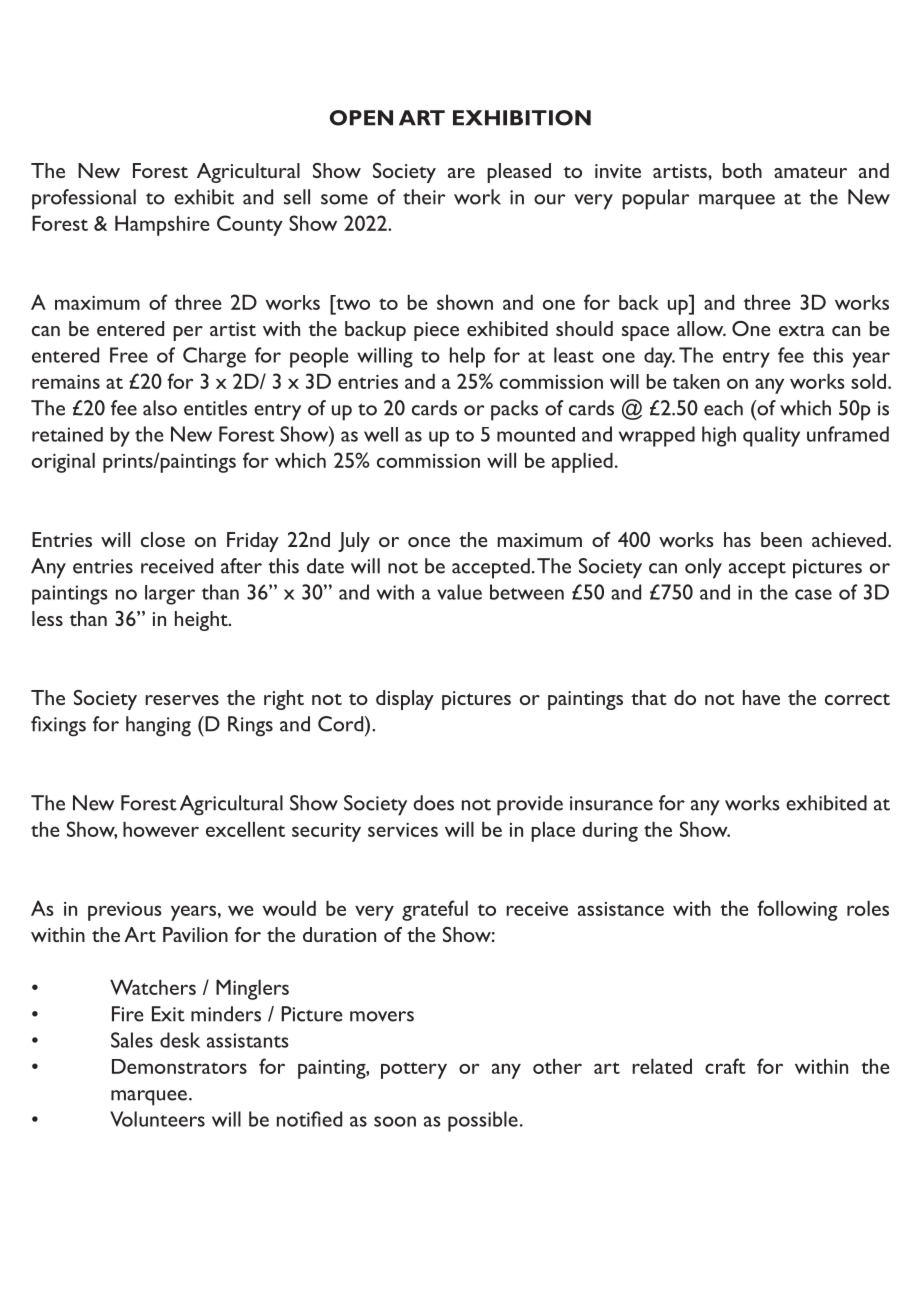 The width and height of the document is (921, 1307). I want to click on hanging, so click(158, 726).
